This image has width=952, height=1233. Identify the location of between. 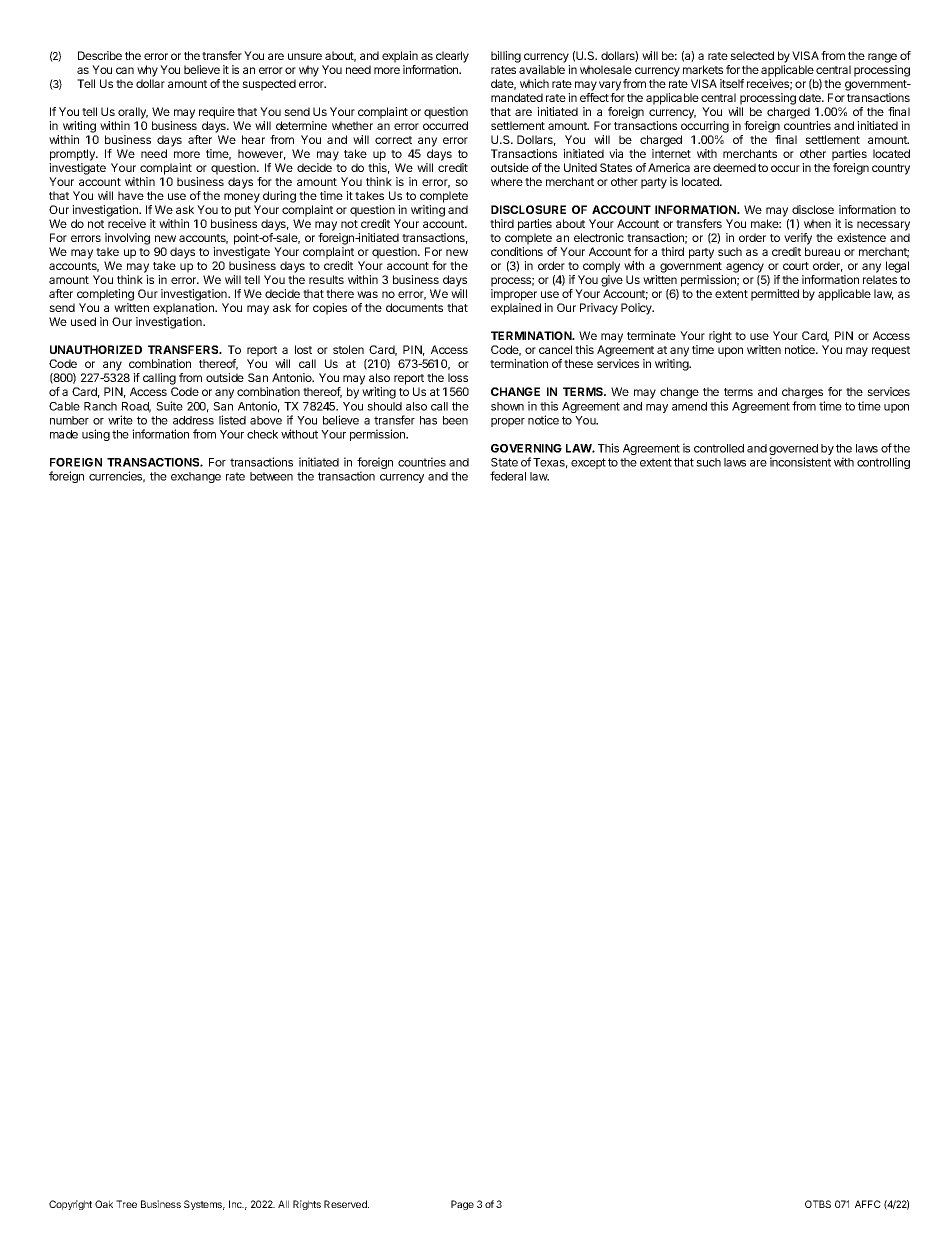
(271, 476).
